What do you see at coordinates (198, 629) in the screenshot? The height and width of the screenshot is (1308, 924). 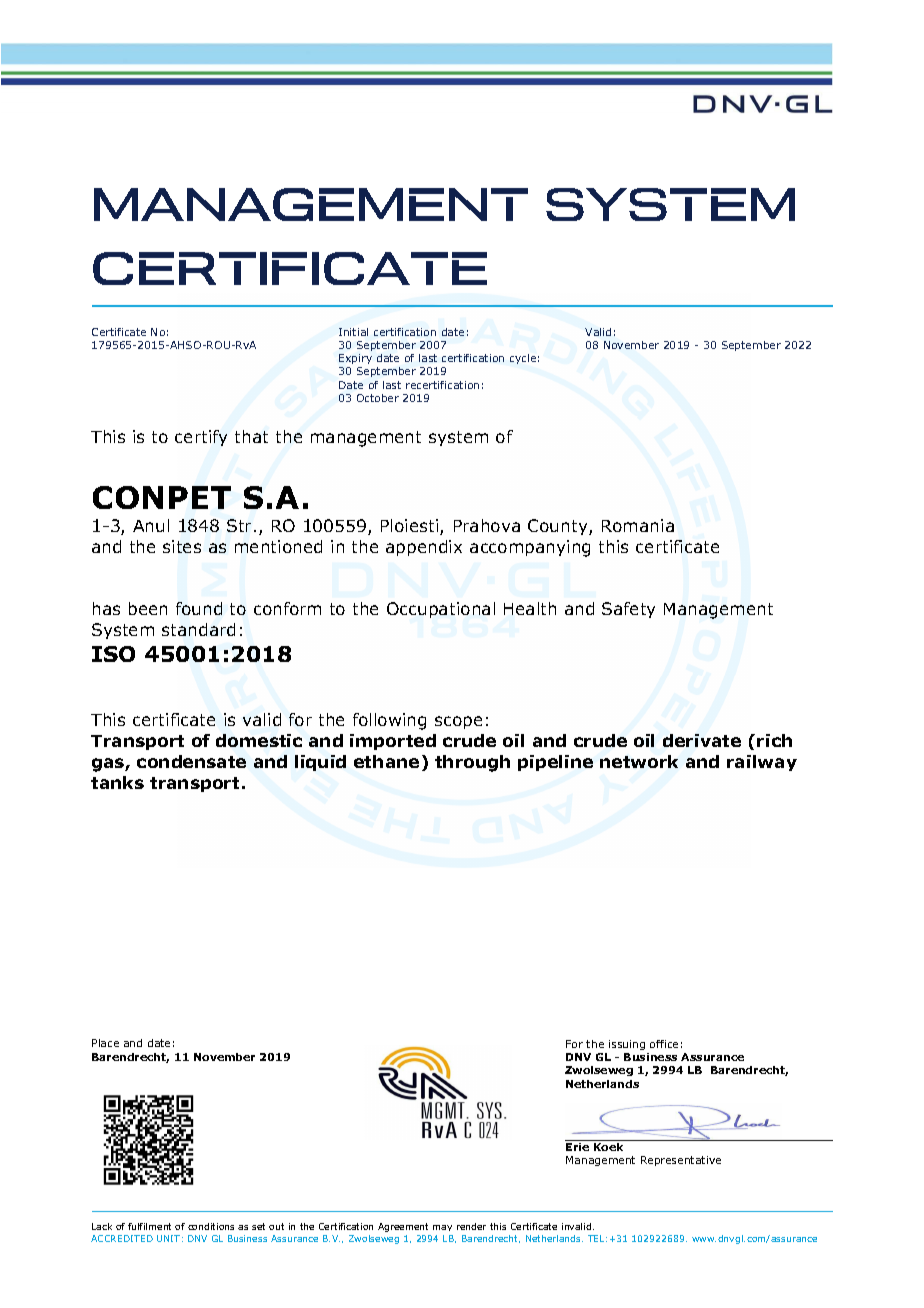 I see `standard` at bounding box center [198, 629].
